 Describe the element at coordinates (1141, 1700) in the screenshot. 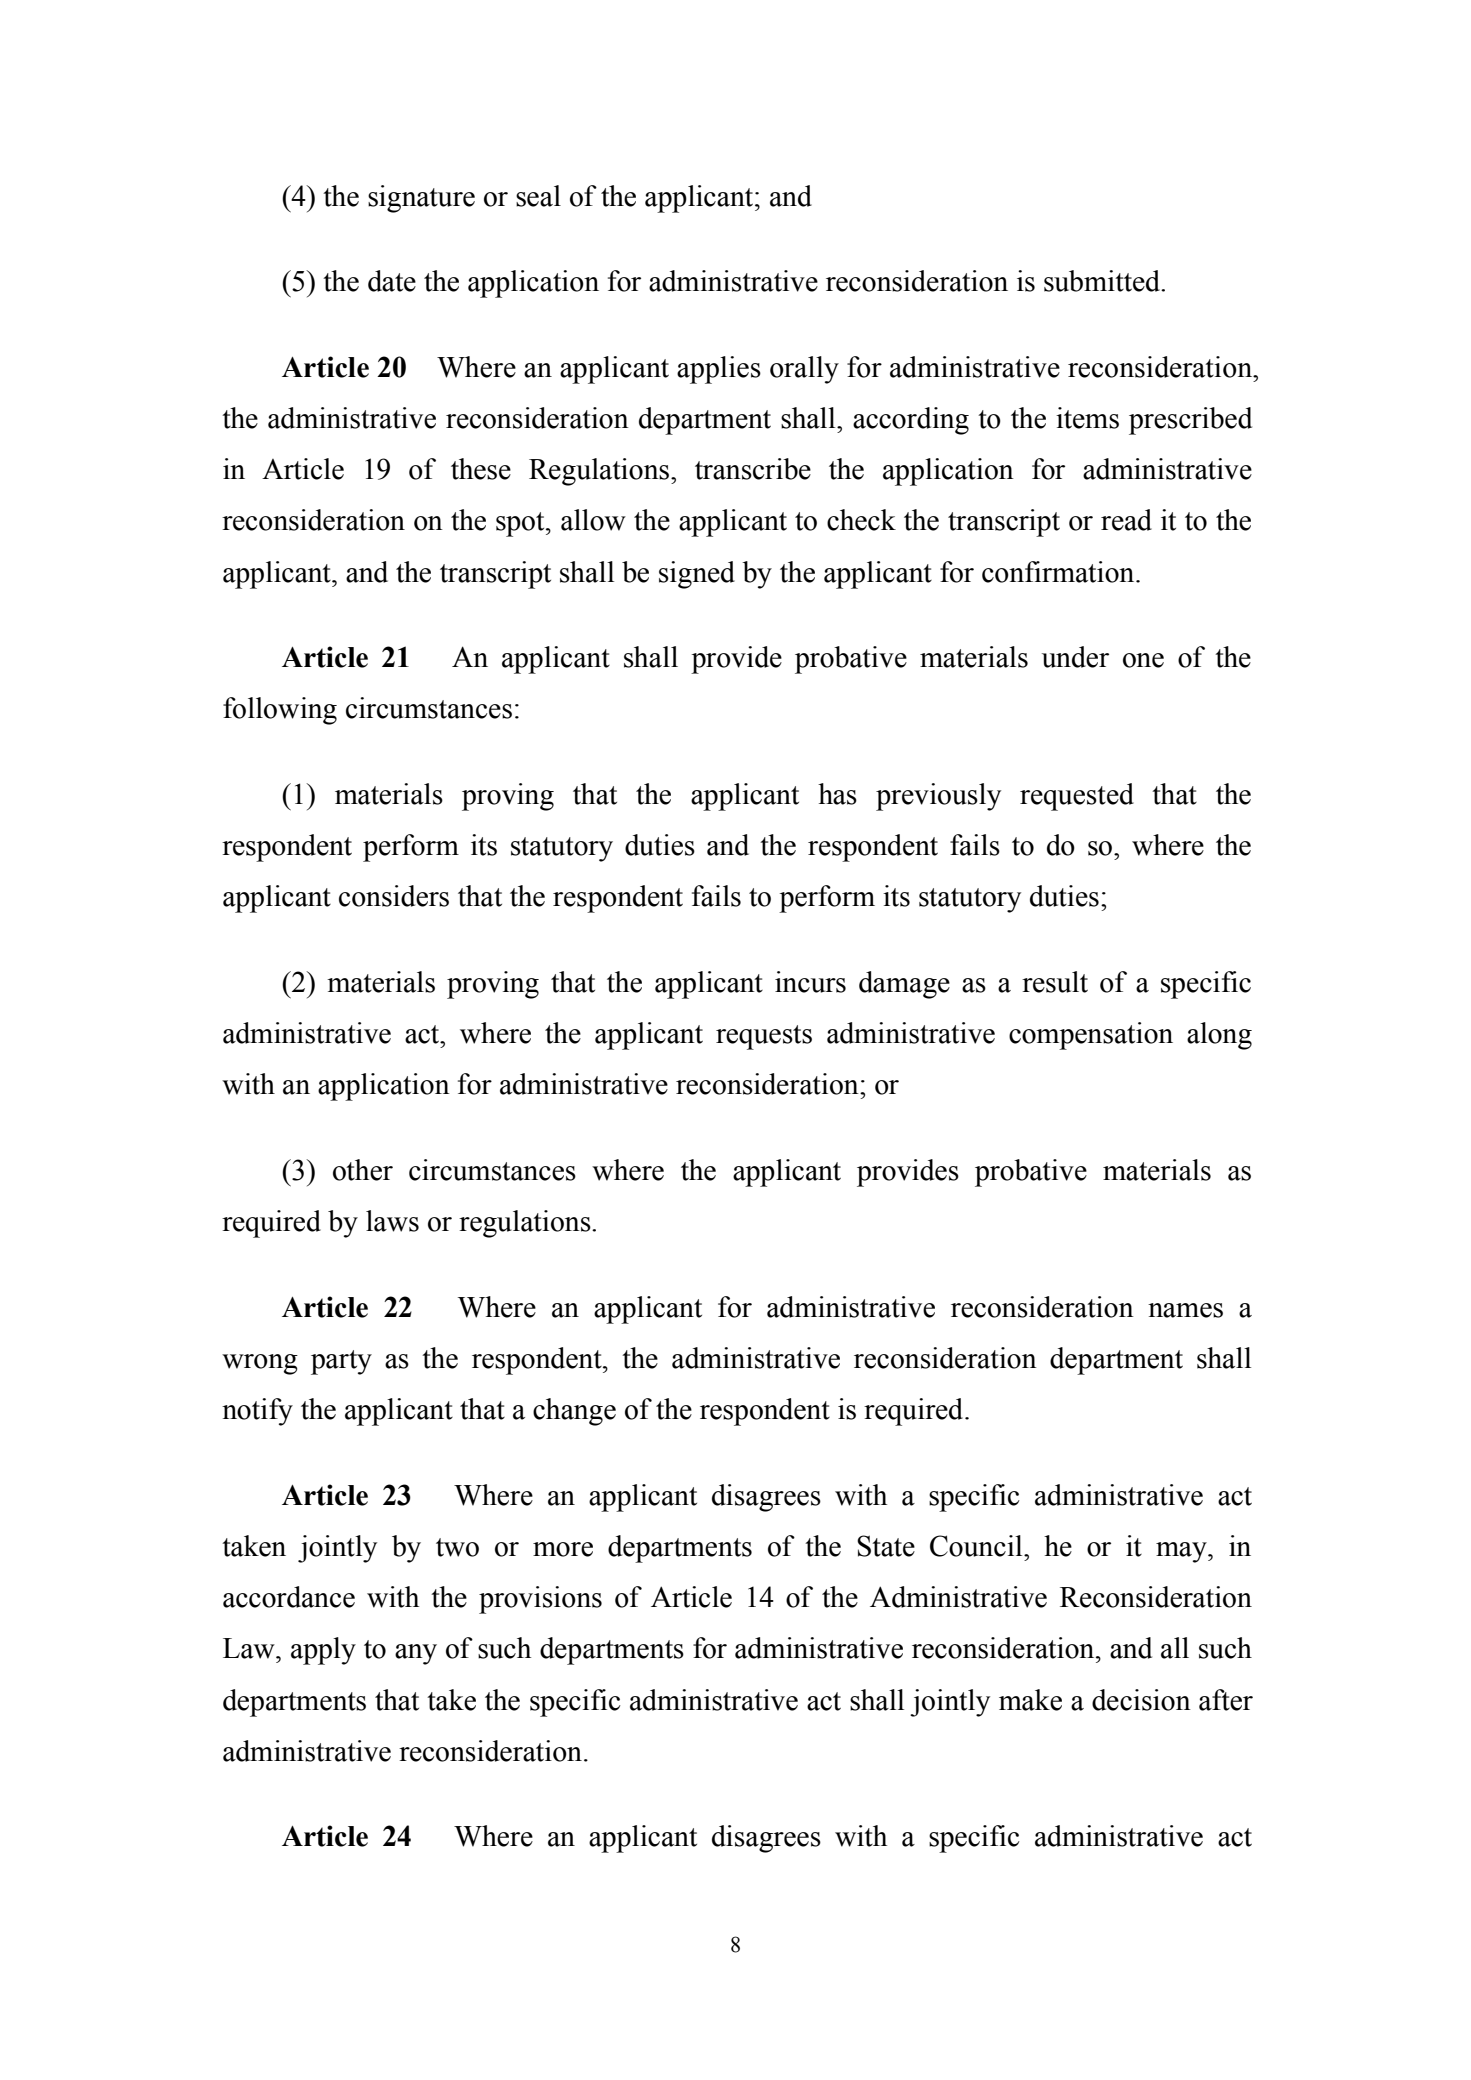

I see `decision` at that location.
